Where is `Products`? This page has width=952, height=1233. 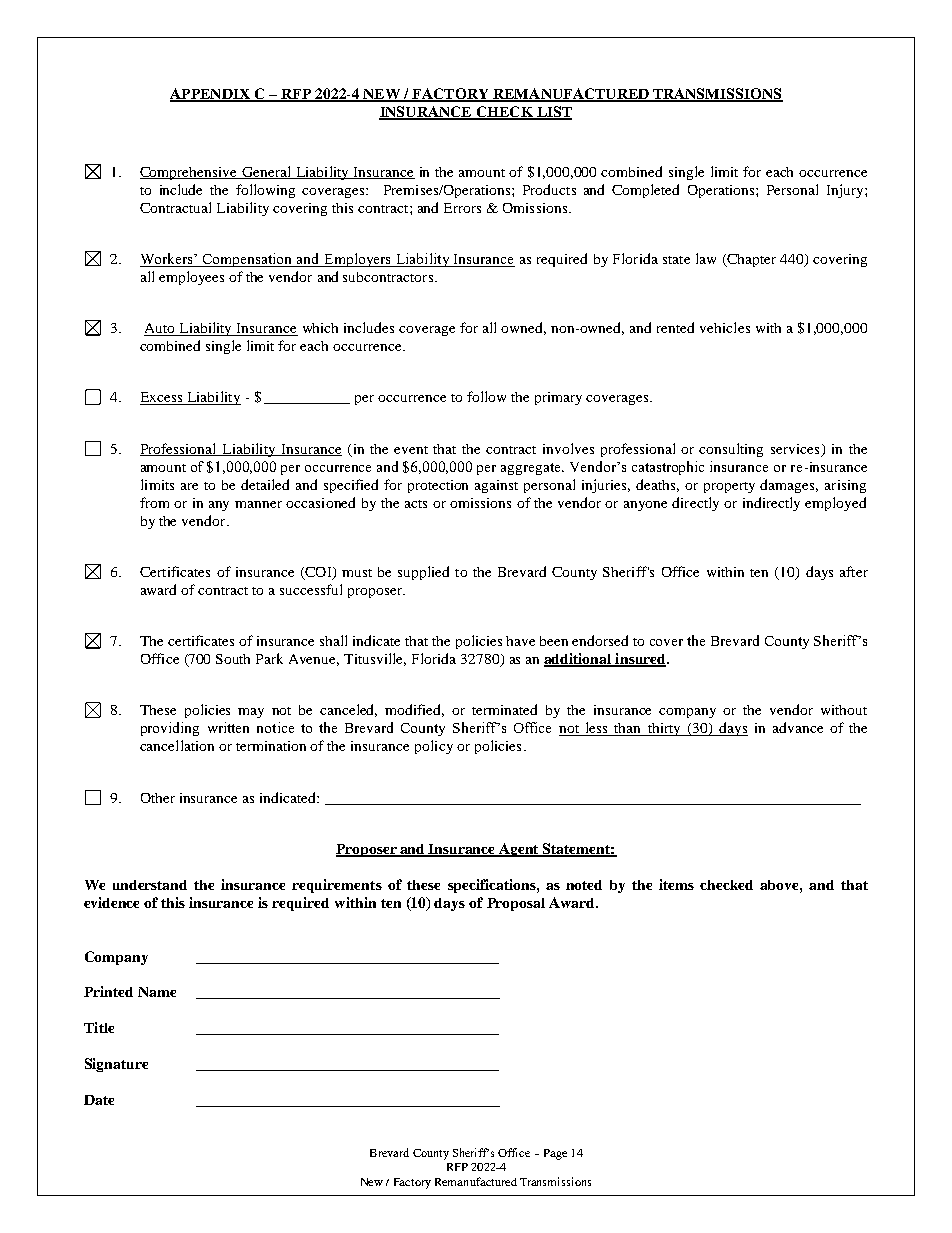 Products is located at coordinates (549, 189).
